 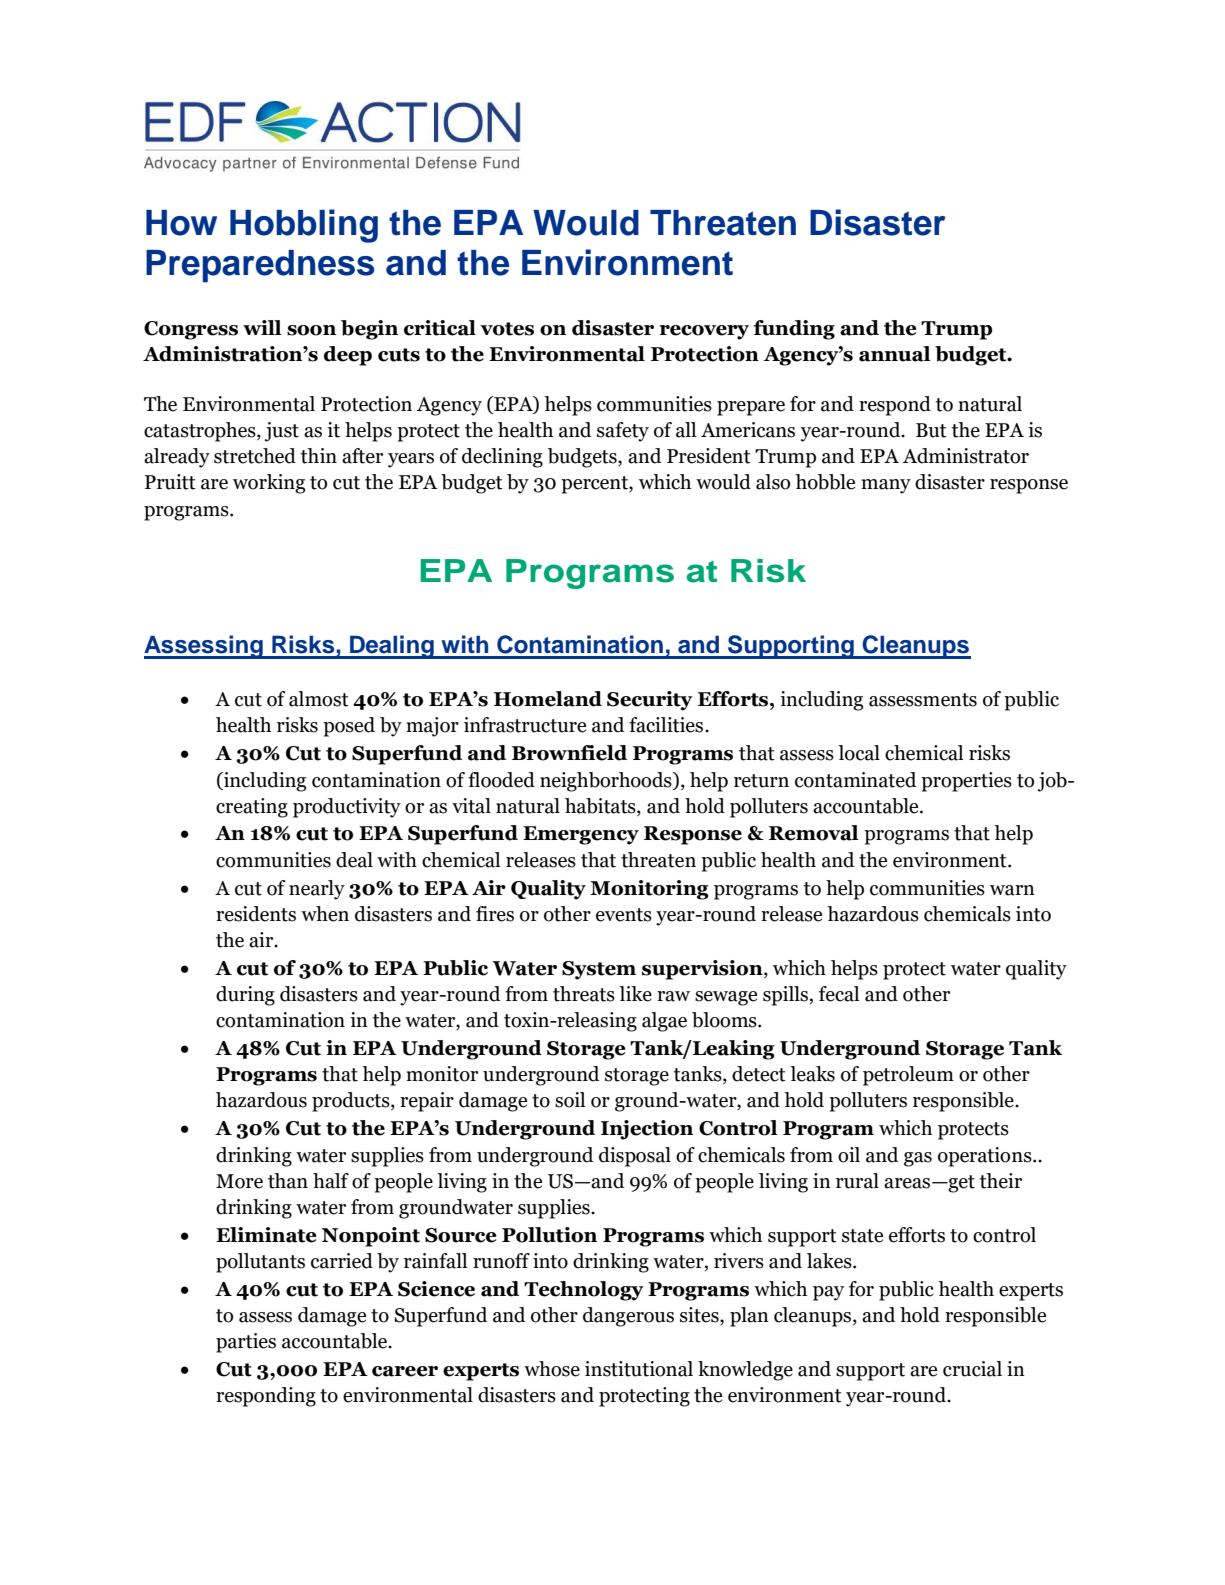 What do you see at coordinates (507, 329) in the screenshot?
I see `votes` at bounding box center [507, 329].
